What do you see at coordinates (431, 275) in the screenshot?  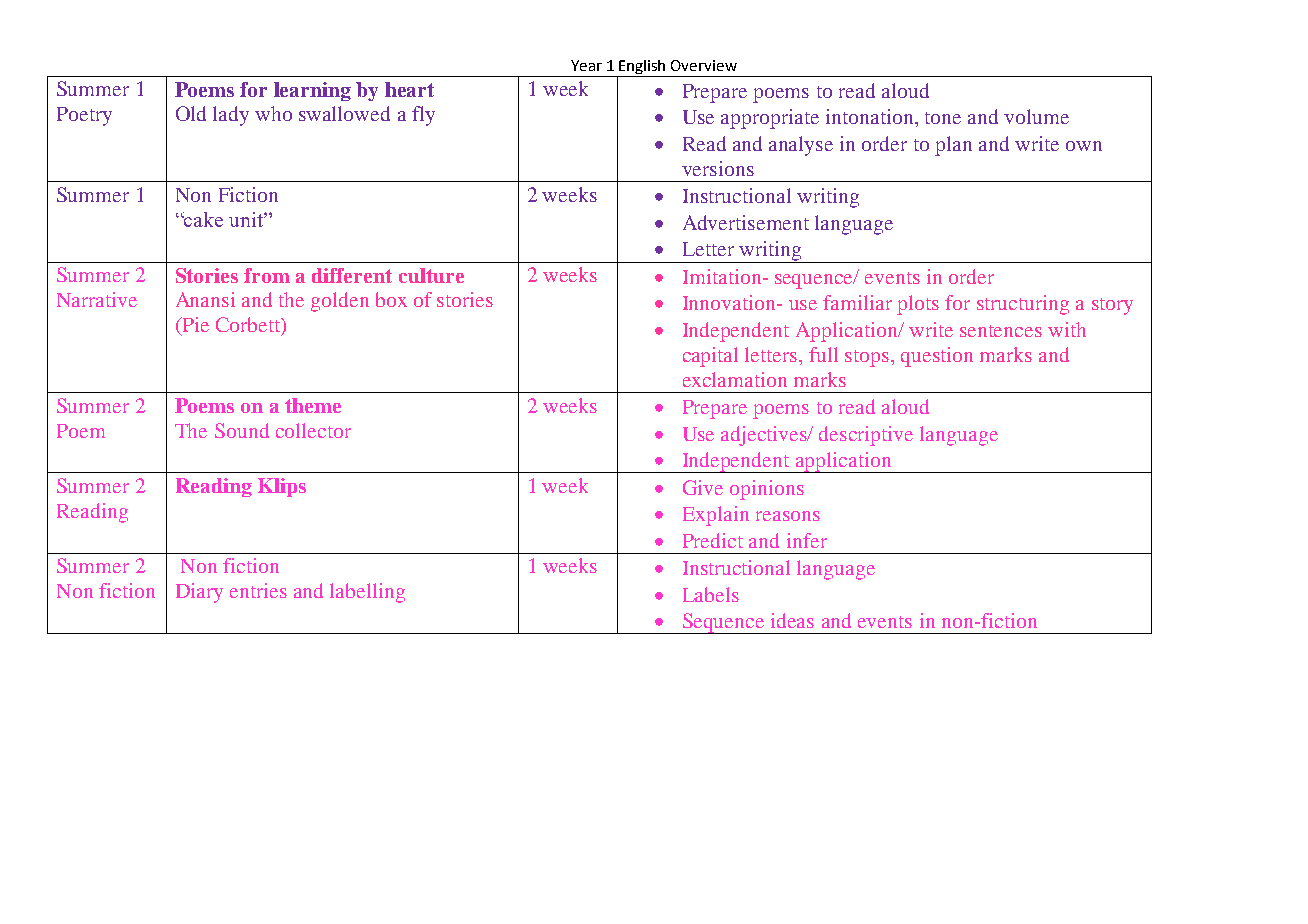 I see `culture` at bounding box center [431, 275].
